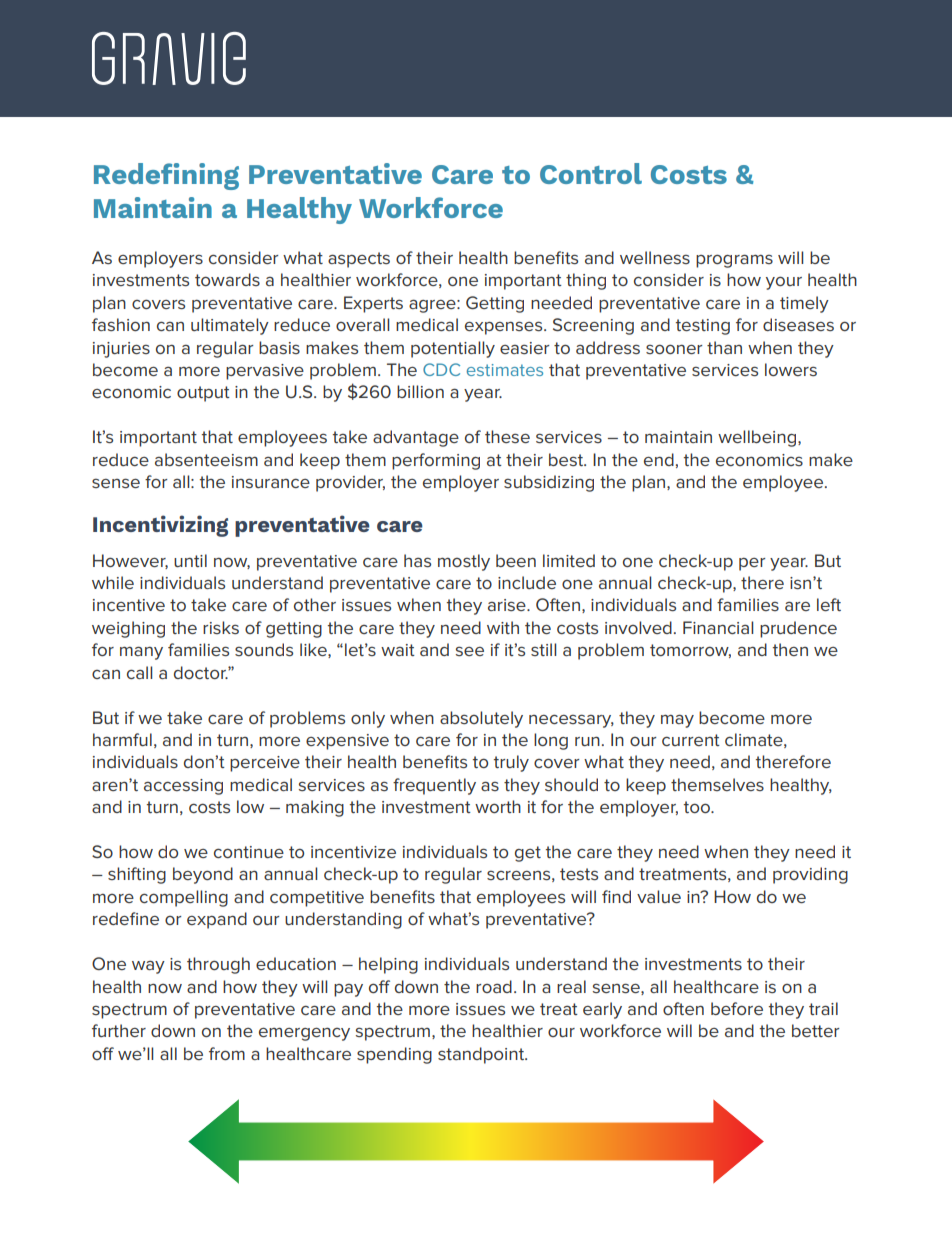 Image resolution: width=952 pixels, height=1233 pixels. Describe the element at coordinates (221, 627) in the screenshot. I see `risks` at that location.
